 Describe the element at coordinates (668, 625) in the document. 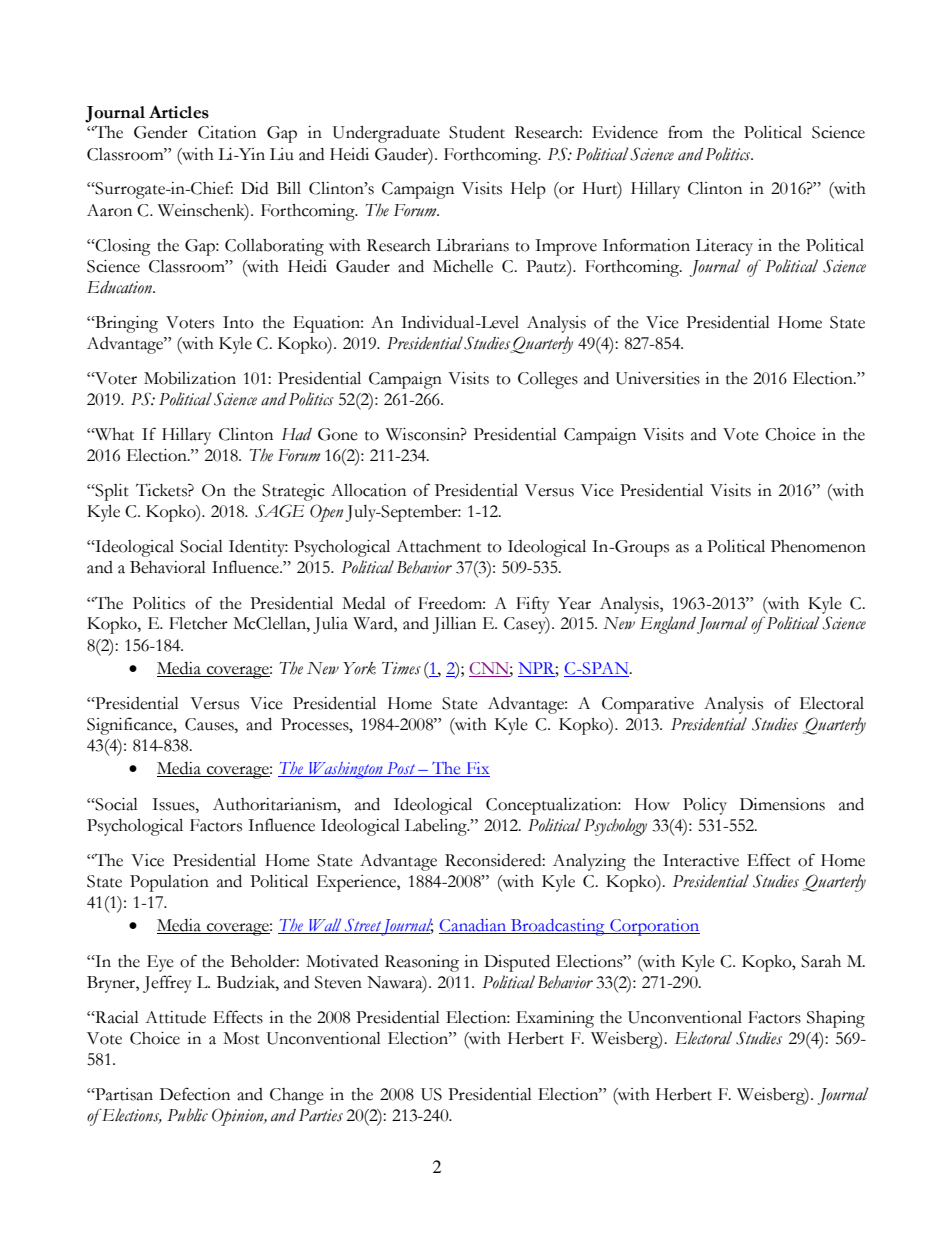

I see `England` at that location.
